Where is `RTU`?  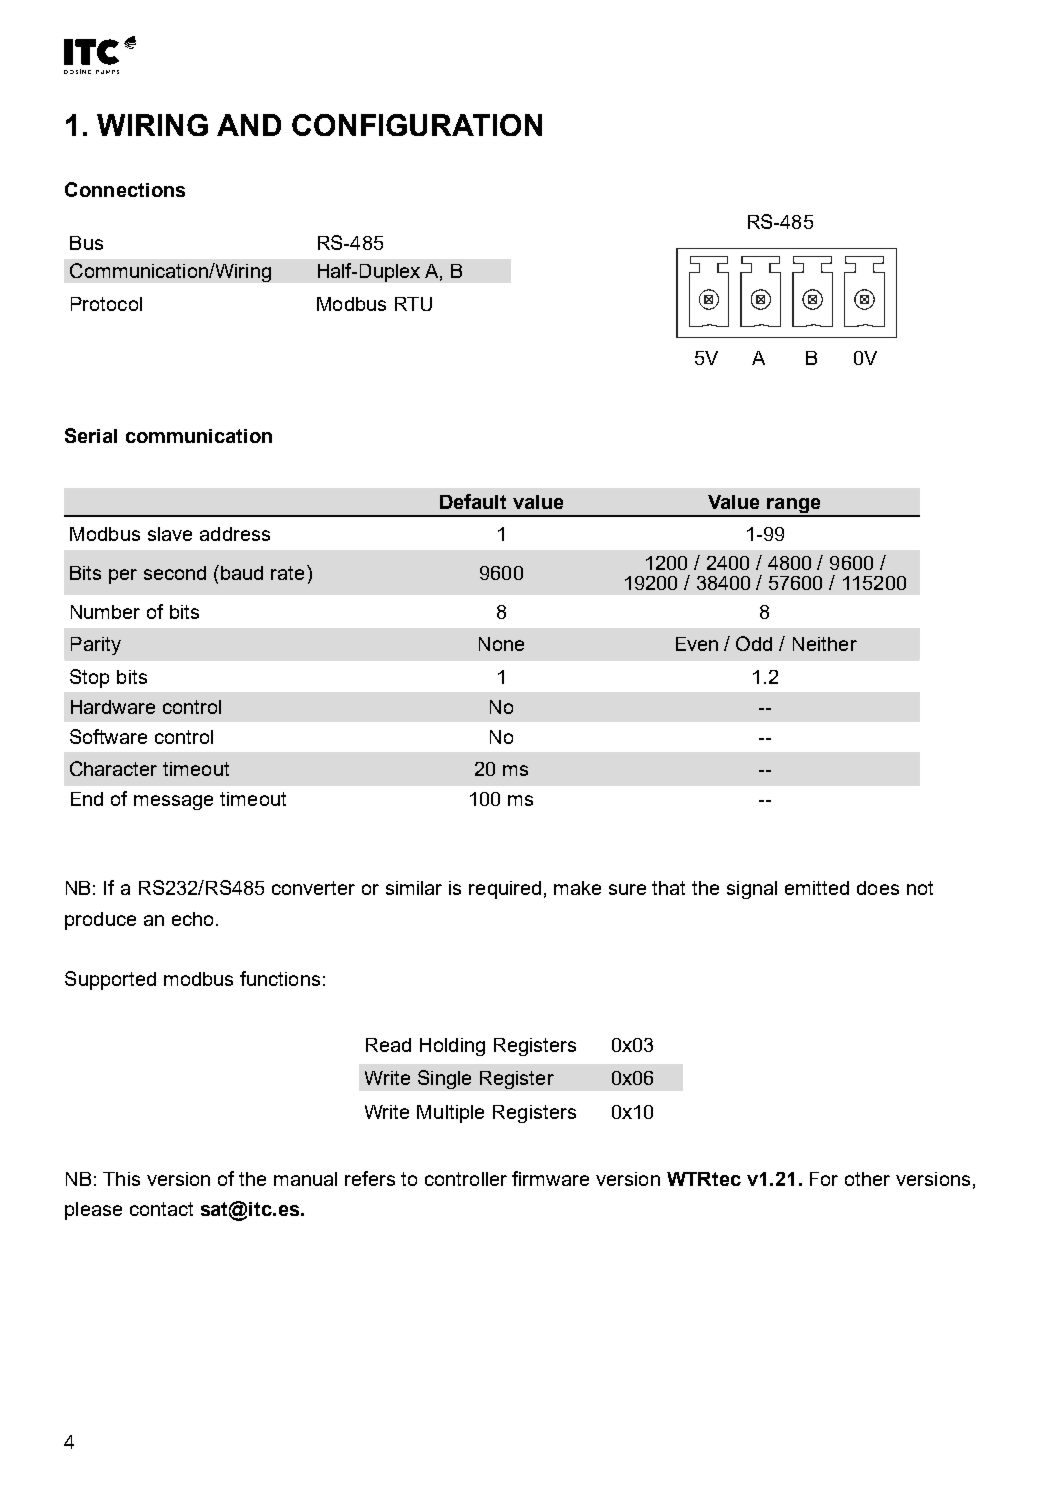
RTU is located at coordinates (413, 304).
